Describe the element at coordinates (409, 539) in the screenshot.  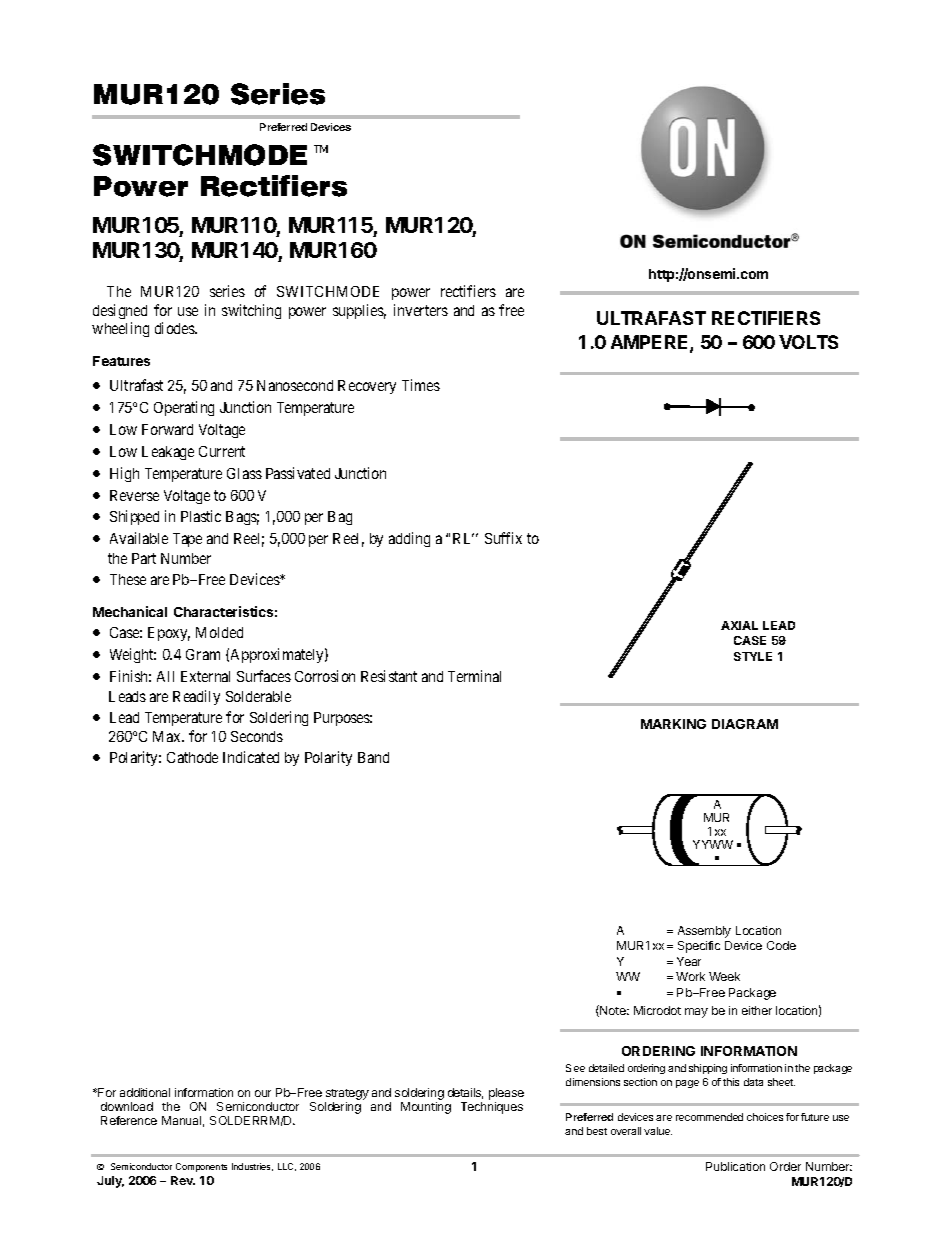
I see `adding` at that location.
